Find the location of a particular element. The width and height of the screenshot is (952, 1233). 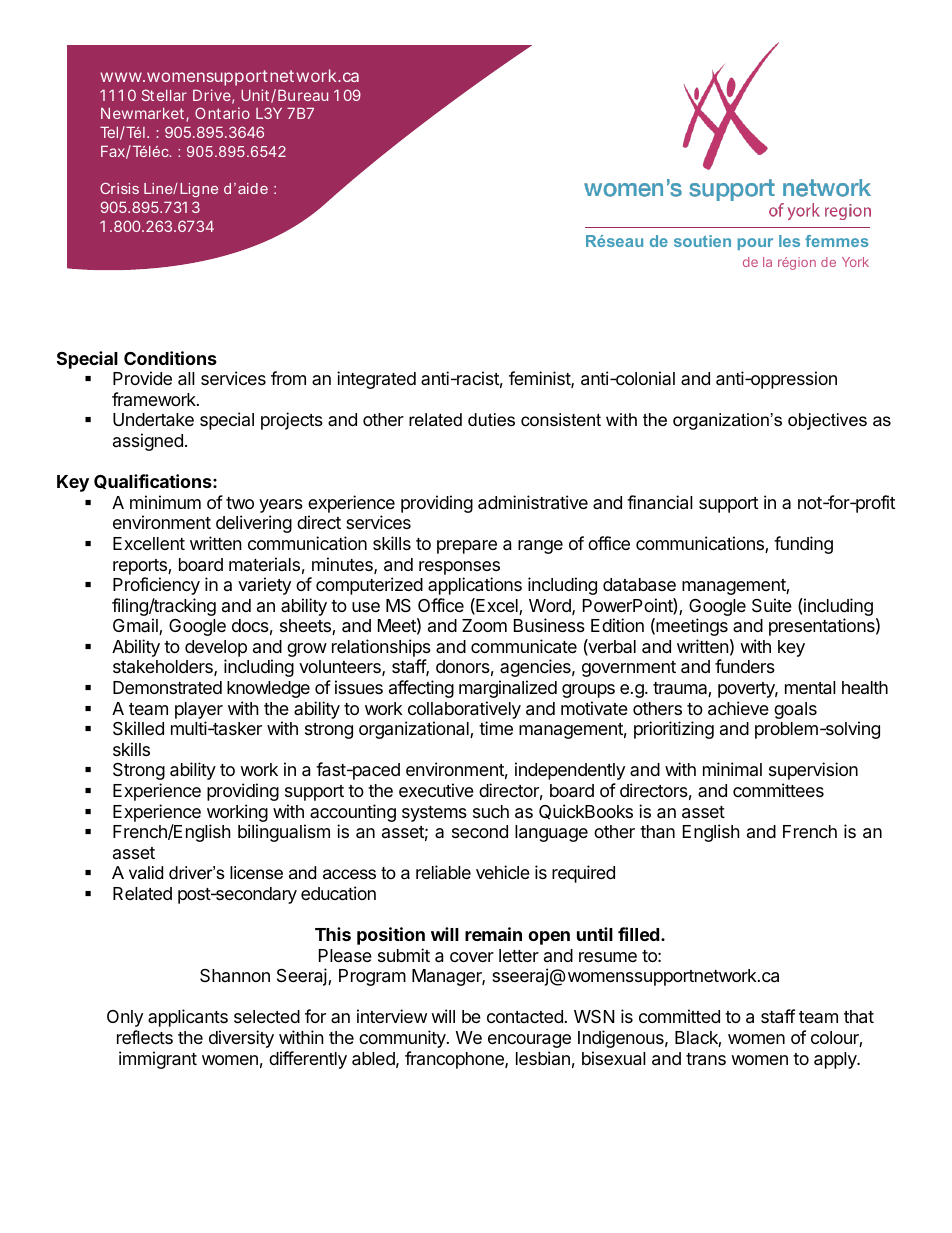

license is located at coordinates (256, 873).
